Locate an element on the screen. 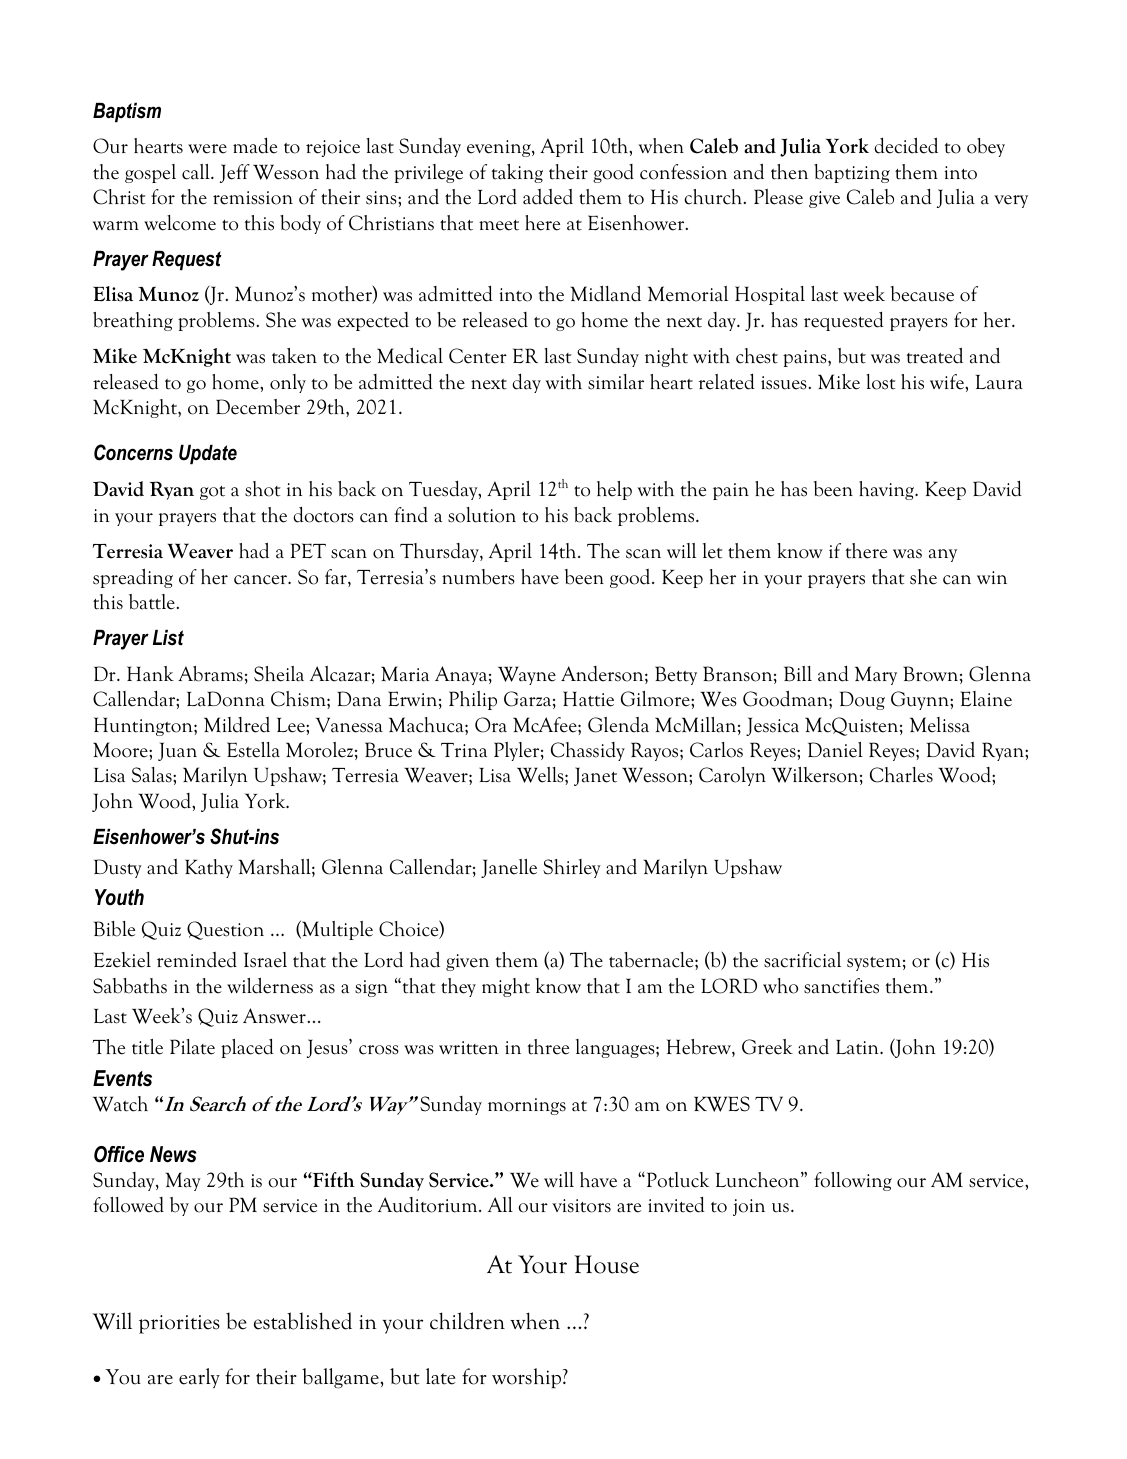 This screenshot has height=1459, width=1127. were is located at coordinates (207, 149).
